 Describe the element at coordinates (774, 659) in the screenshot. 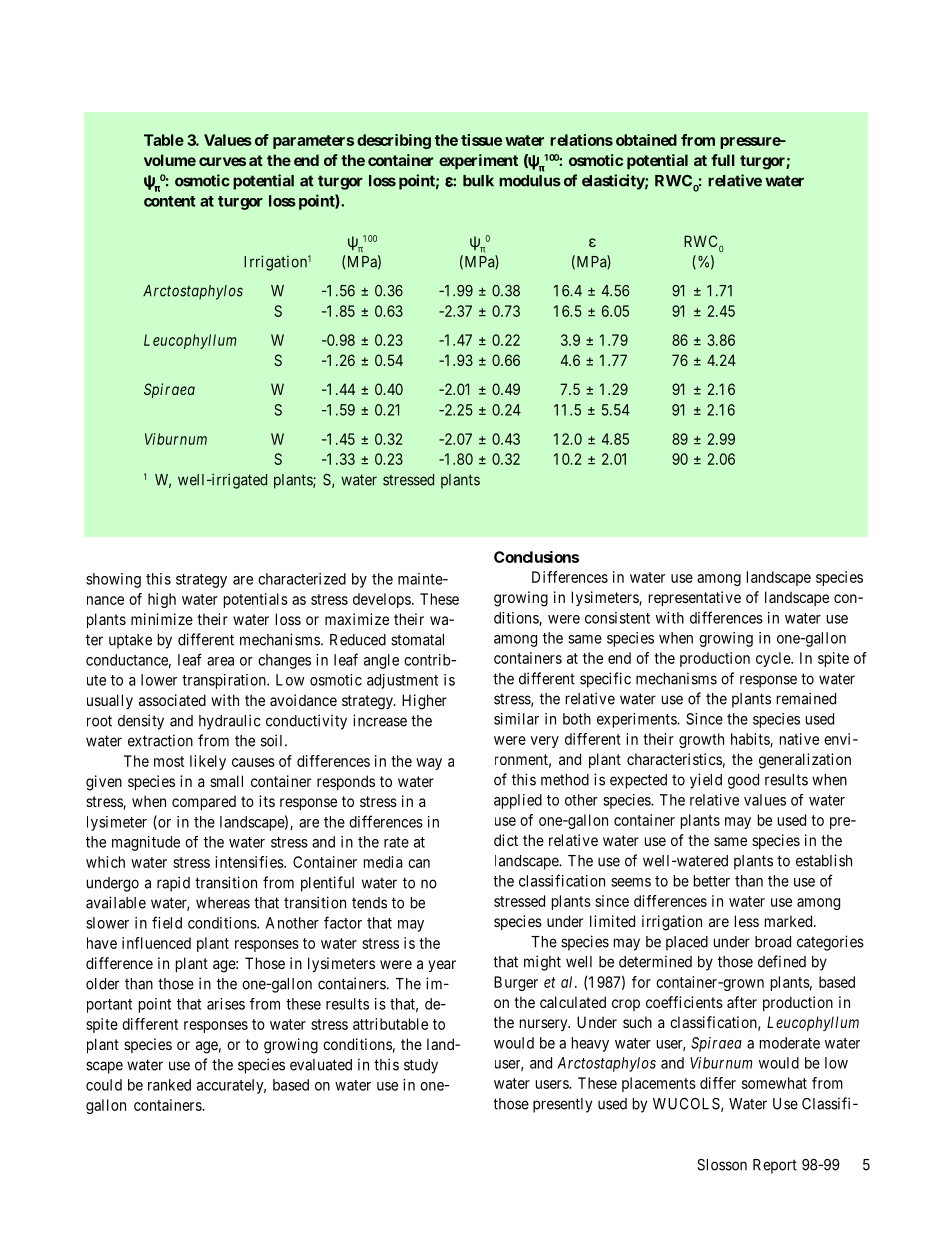

I see `cycle` at that location.
